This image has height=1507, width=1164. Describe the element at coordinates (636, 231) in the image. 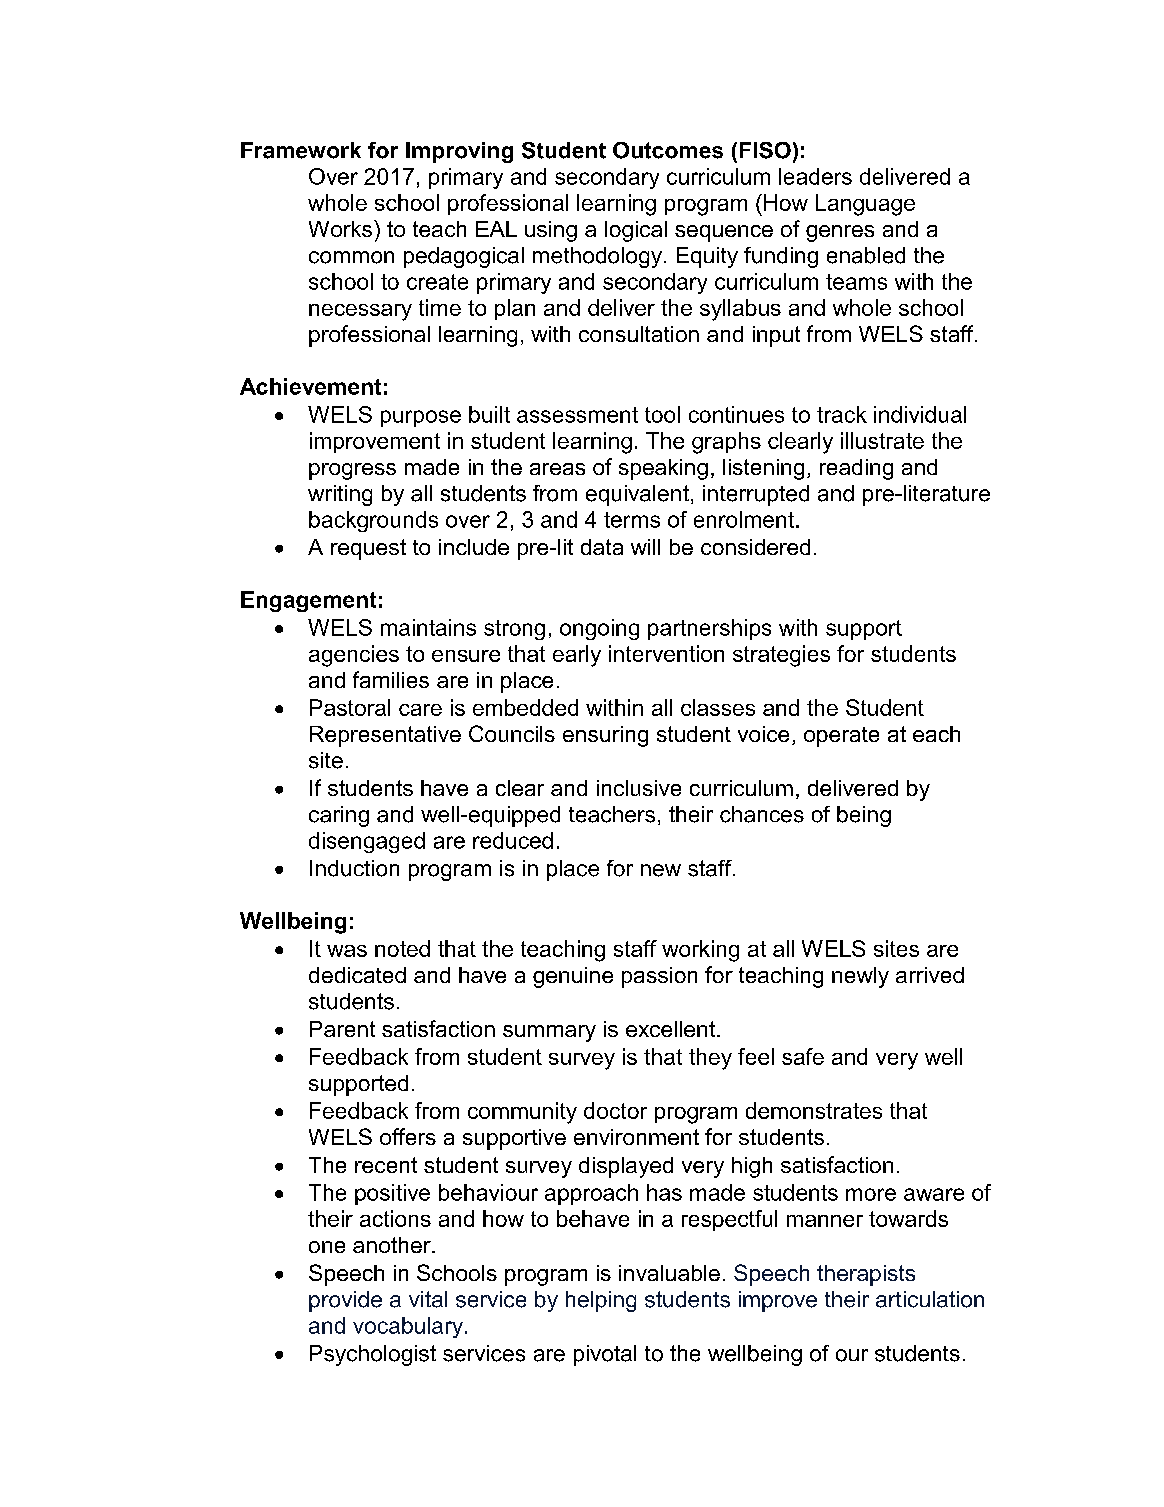

I see `logical` at that location.
